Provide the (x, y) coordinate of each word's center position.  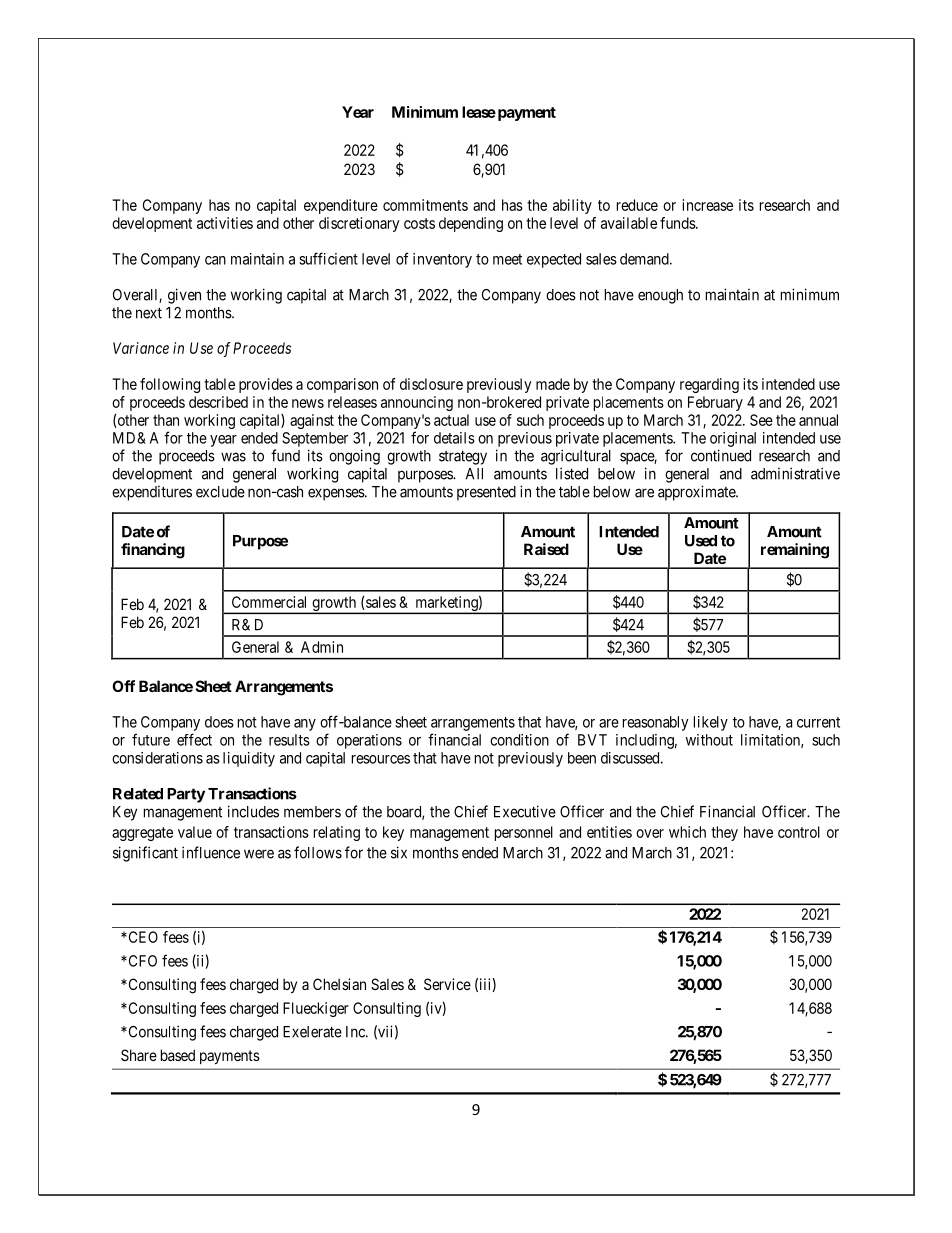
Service (447, 984)
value (195, 832)
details (454, 438)
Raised (546, 549)
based (178, 1055)
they (724, 833)
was (233, 457)
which (687, 832)
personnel (524, 833)
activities (225, 223)
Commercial (269, 602)
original (733, 439)
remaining (795, 551)
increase (707, 205)
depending (471, 224)
